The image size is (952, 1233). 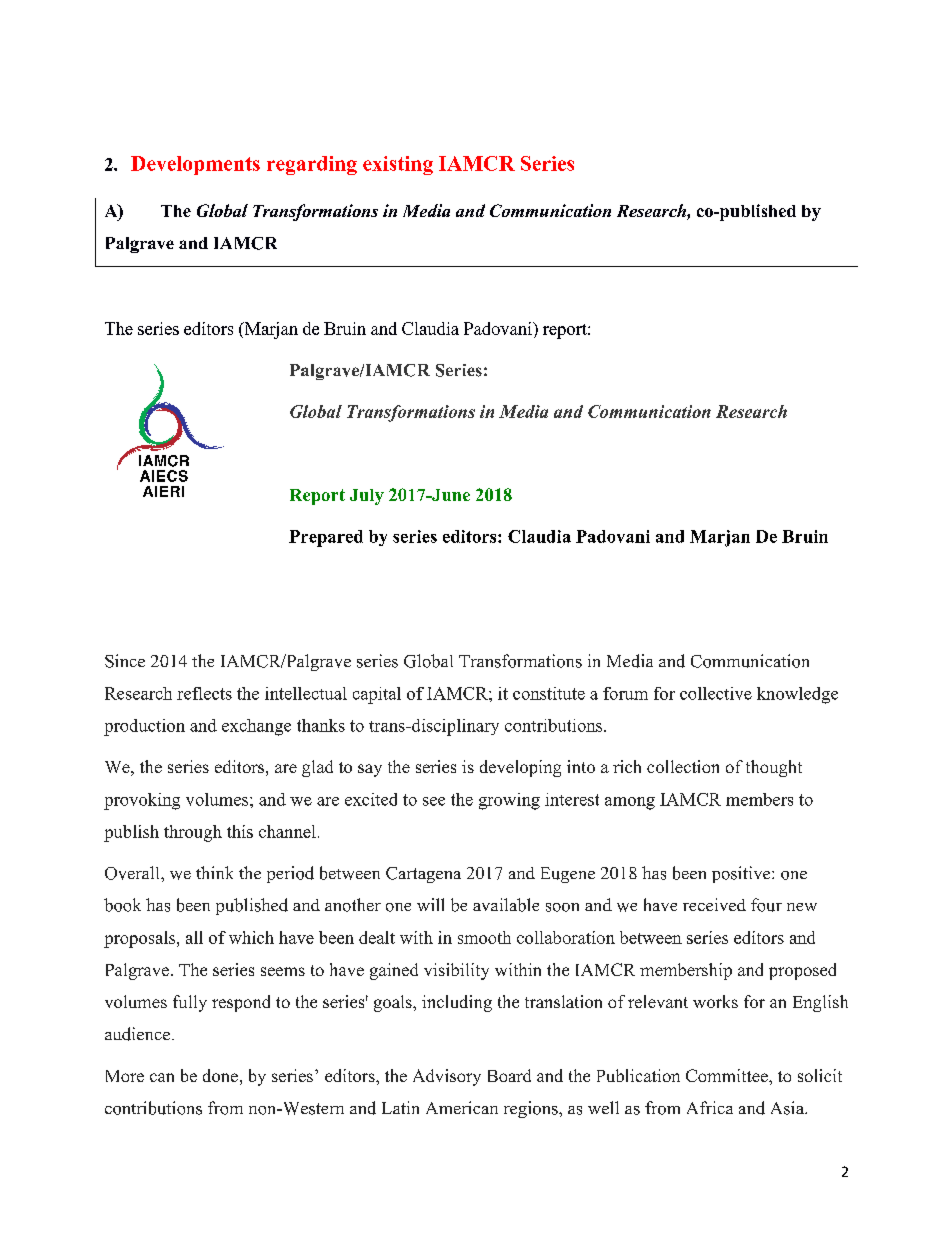 What do you see at coordinates (398, 165) in the document?
I see `existing` at bounding box center [398, 165].
